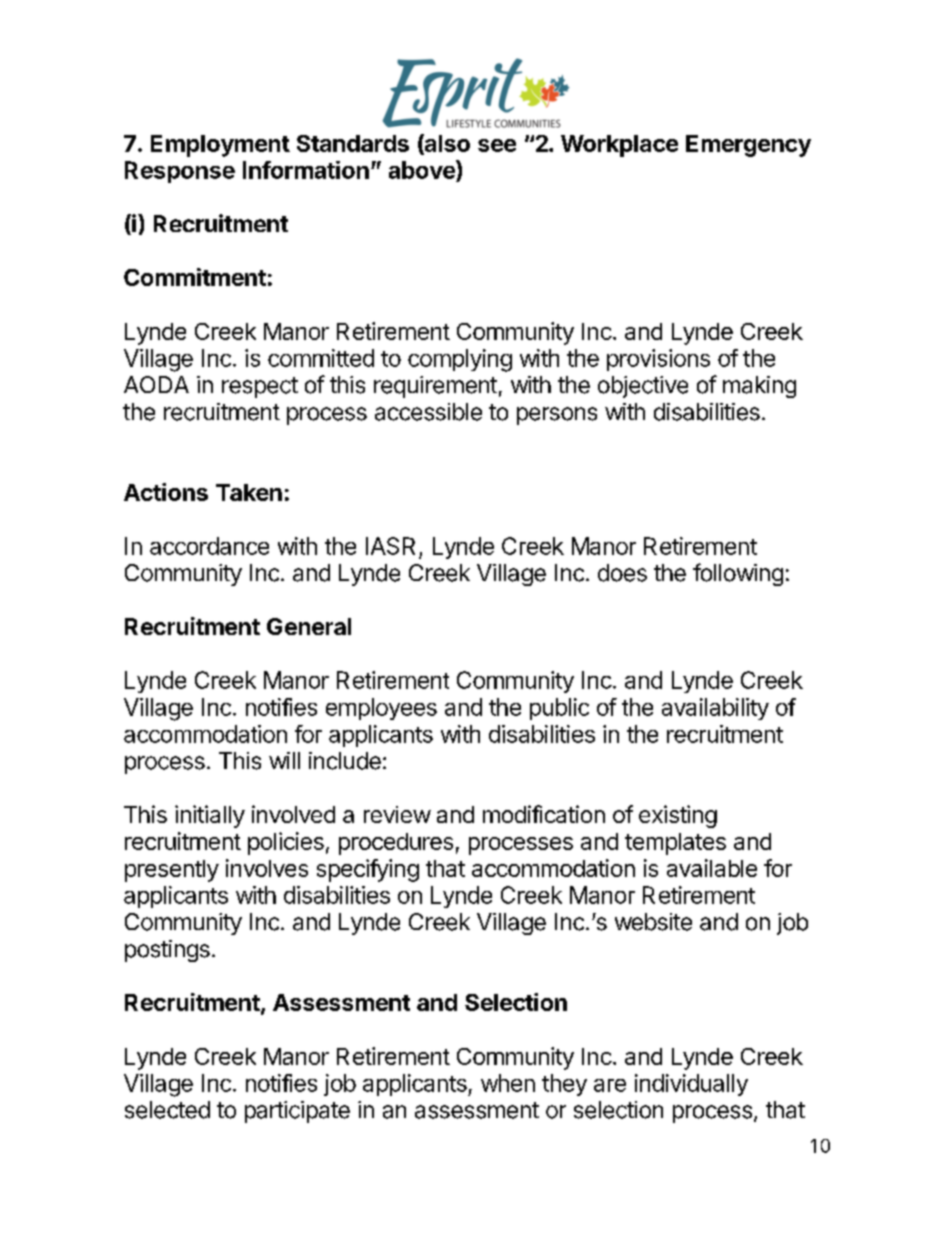 This screenshot has width=952, height=1233. I want to click on requirement, so click(435, 387).
